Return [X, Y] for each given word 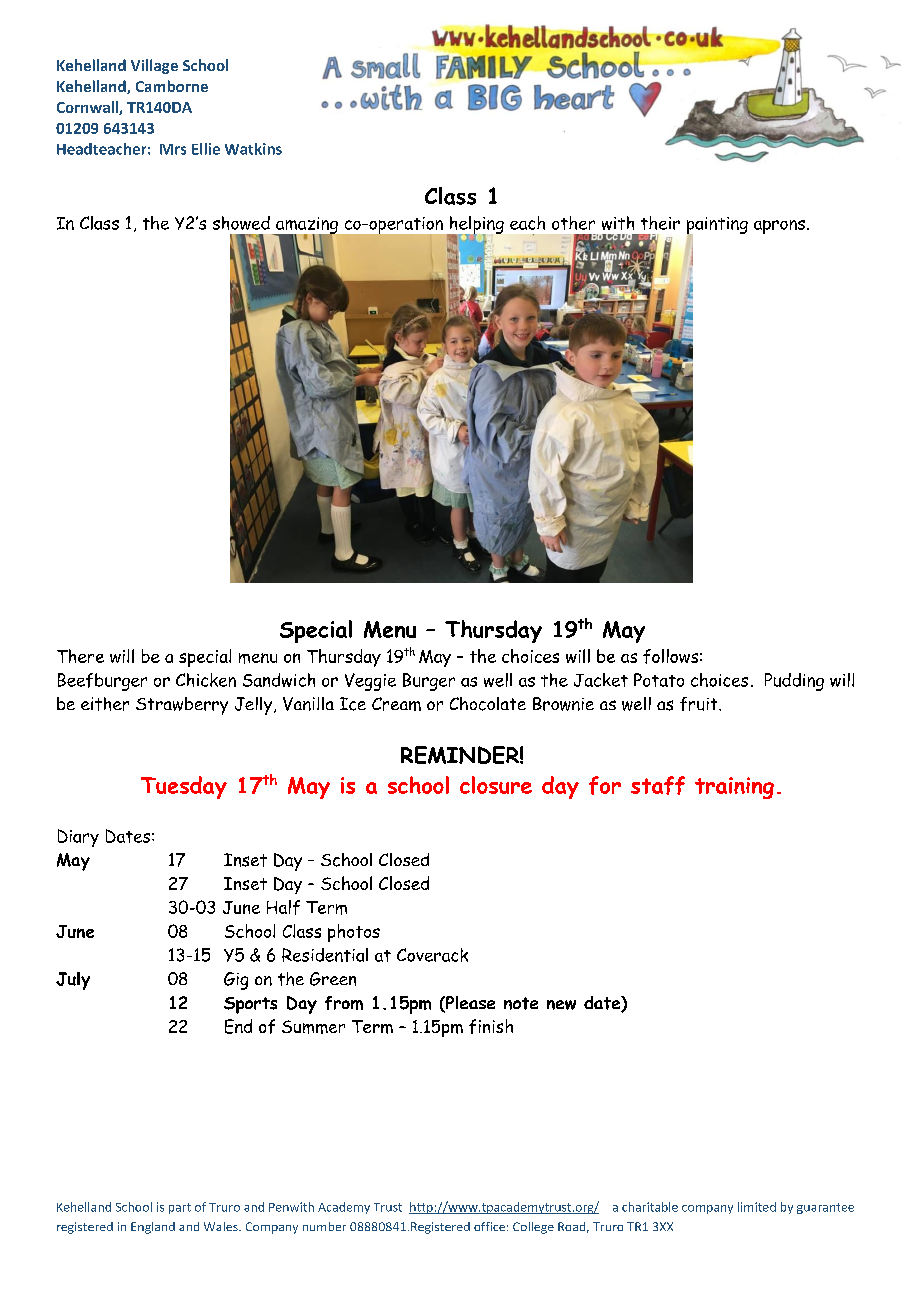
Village [154, 66]
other [573, 223]
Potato [659, 680]
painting [717, 226]
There [80, 656]
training [734, 788]
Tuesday [184, 787]
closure [496, 785]
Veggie [370, 682]
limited [757, 1207]
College [533, 1228]
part [180, 1208]
